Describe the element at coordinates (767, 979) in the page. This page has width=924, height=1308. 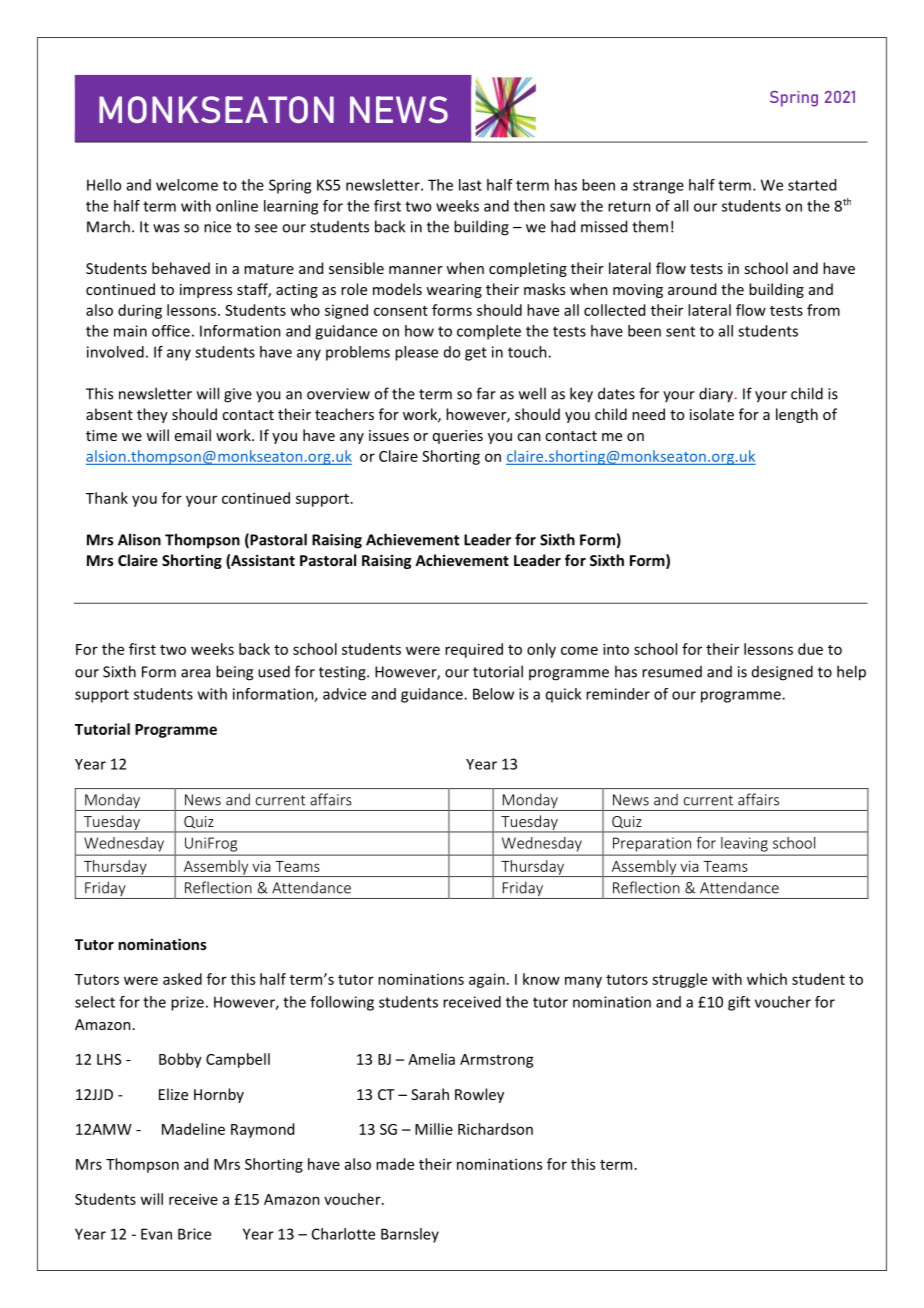
I see `which` at that location.
